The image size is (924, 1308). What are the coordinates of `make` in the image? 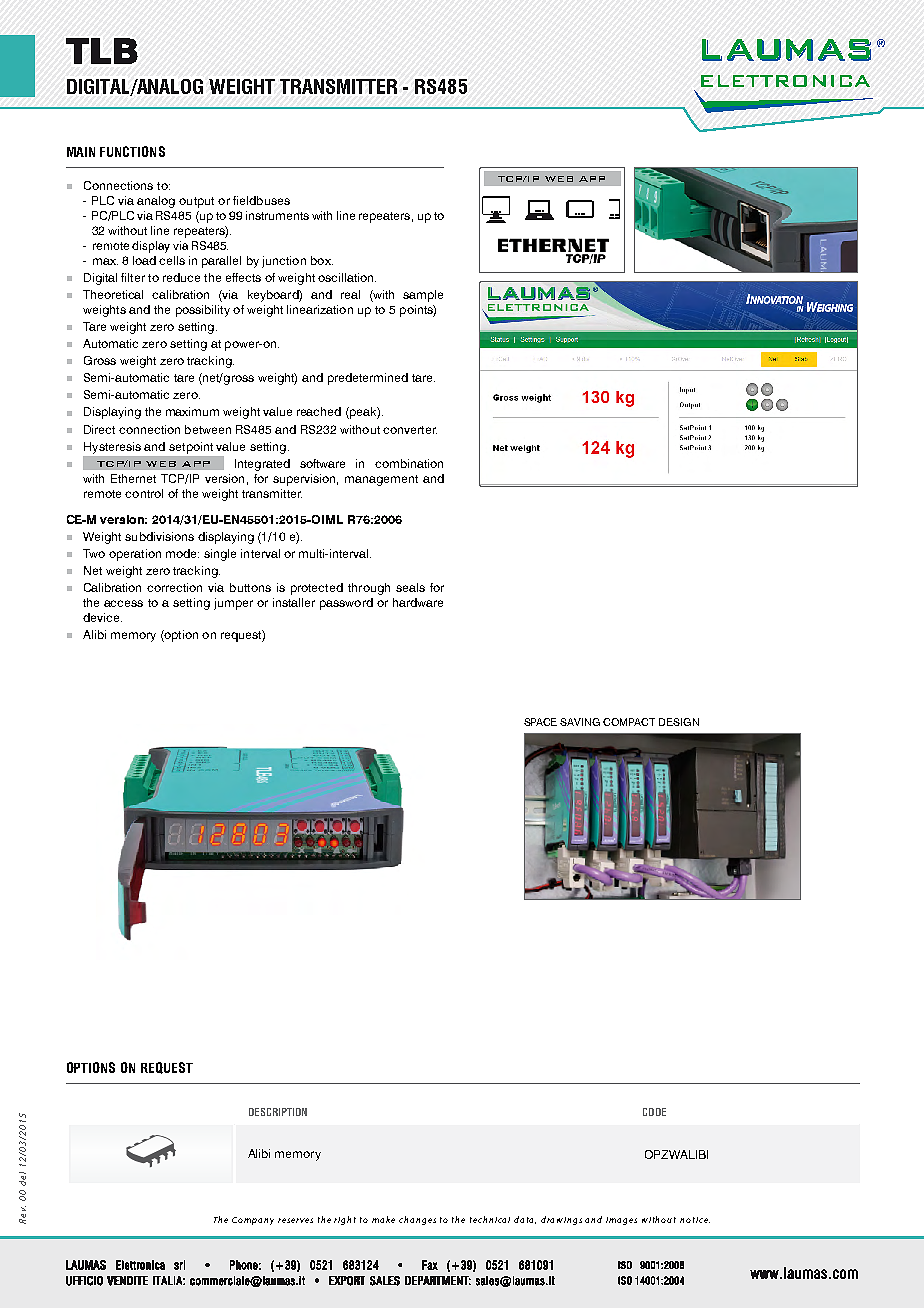 It's located at (383, 1219).
